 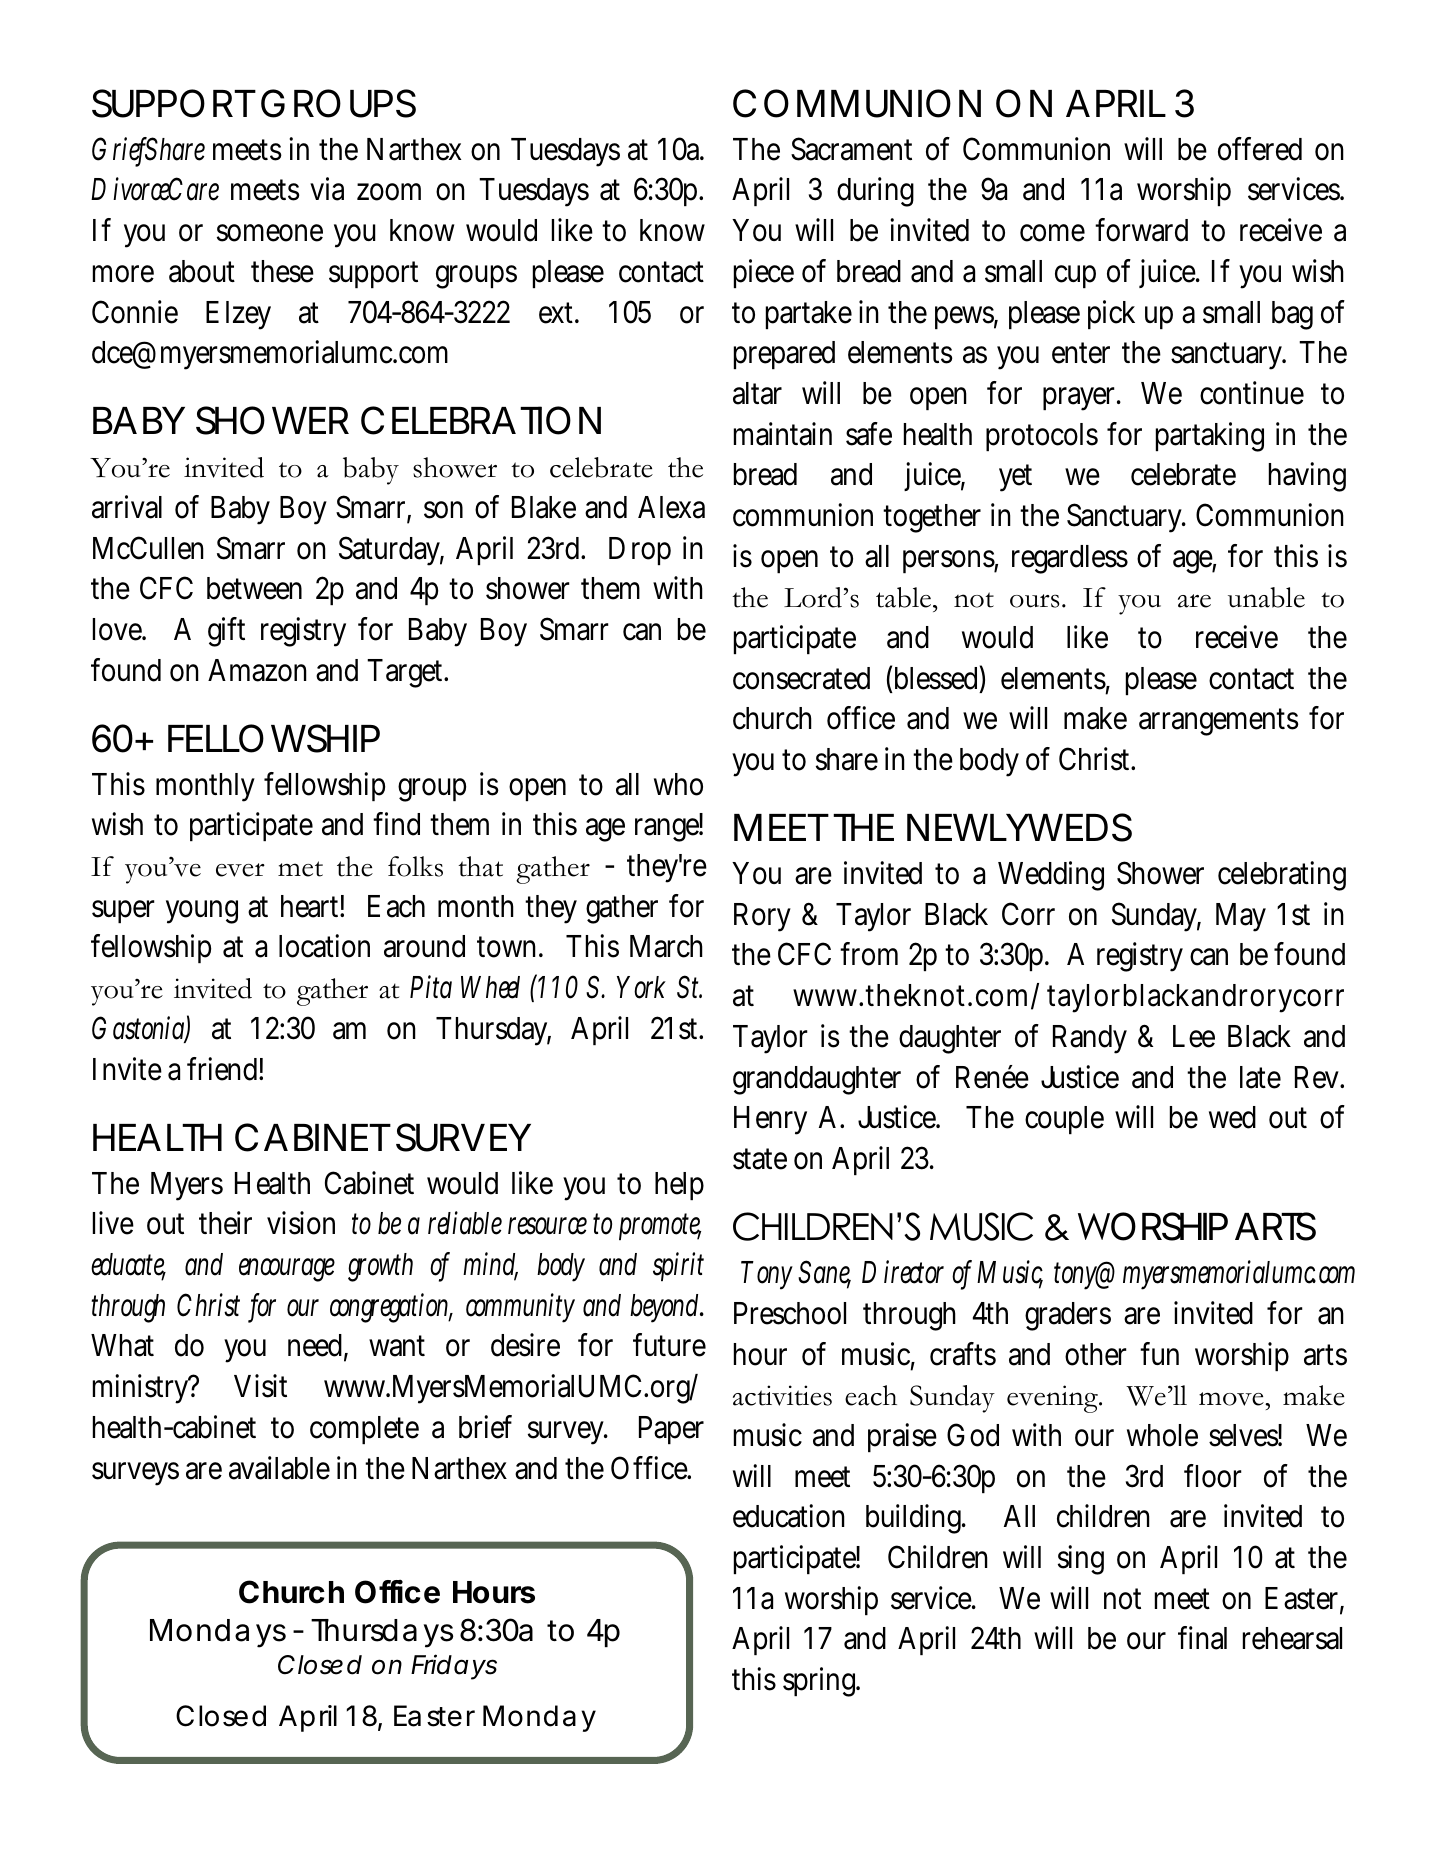 What do you see at coordinates (257, 670) in the document?
I see `Amazon` at bounding box center [257, 670].
